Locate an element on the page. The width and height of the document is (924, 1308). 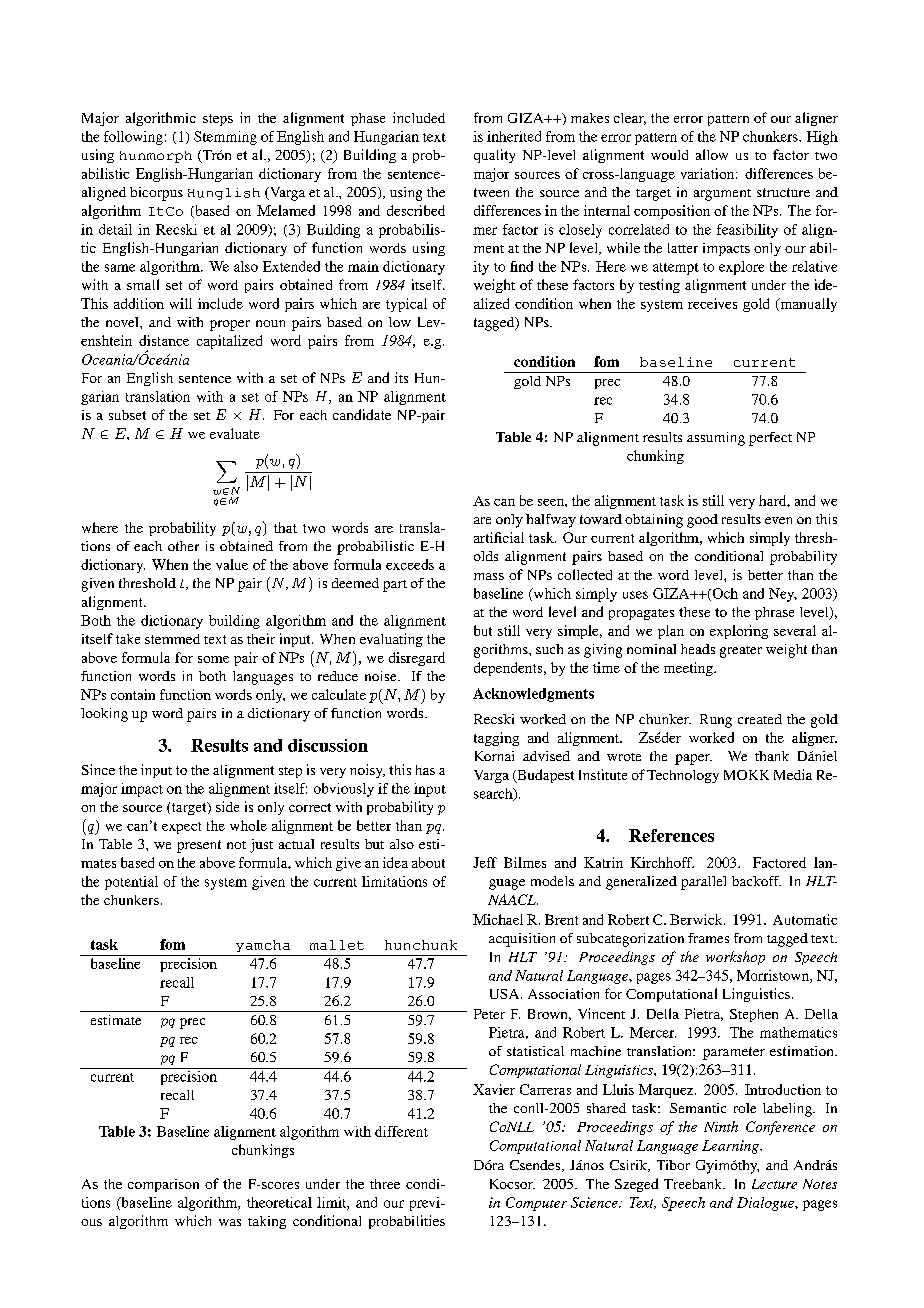
good is located at coordinates (702, 521).
